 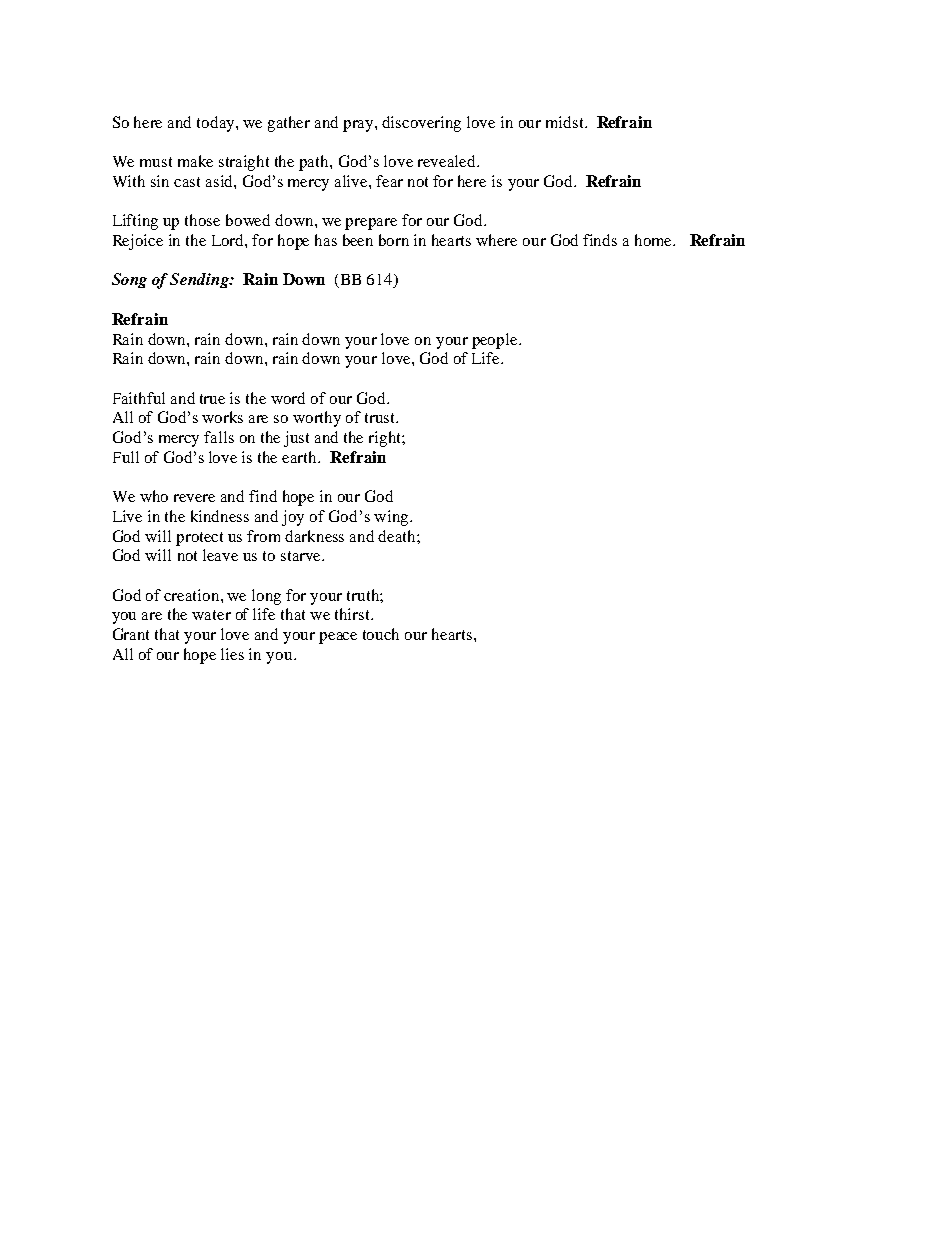 I want to click on born, so click(x=394, y=240).
